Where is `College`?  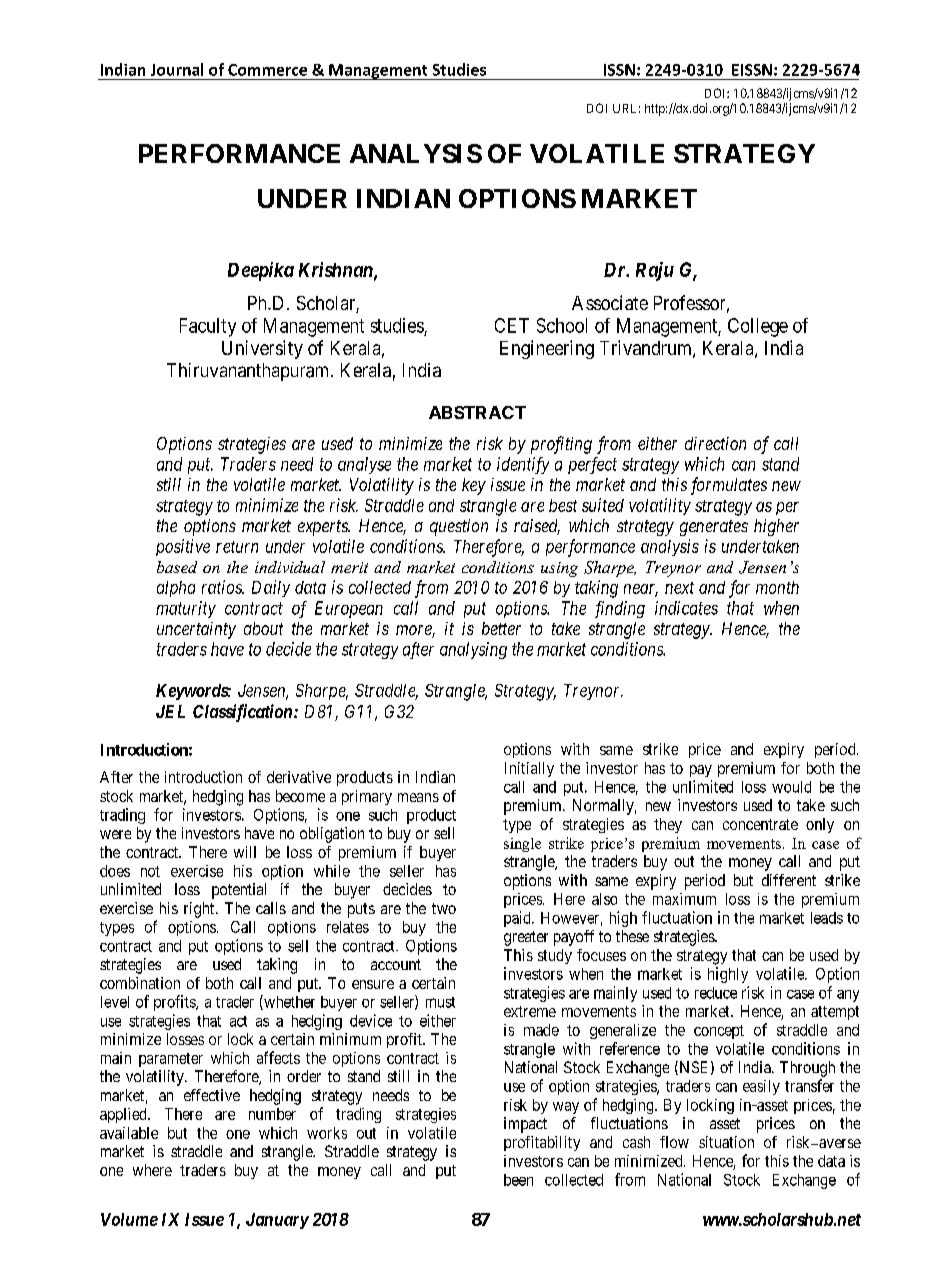 College is located at coordinates (758, 327).
